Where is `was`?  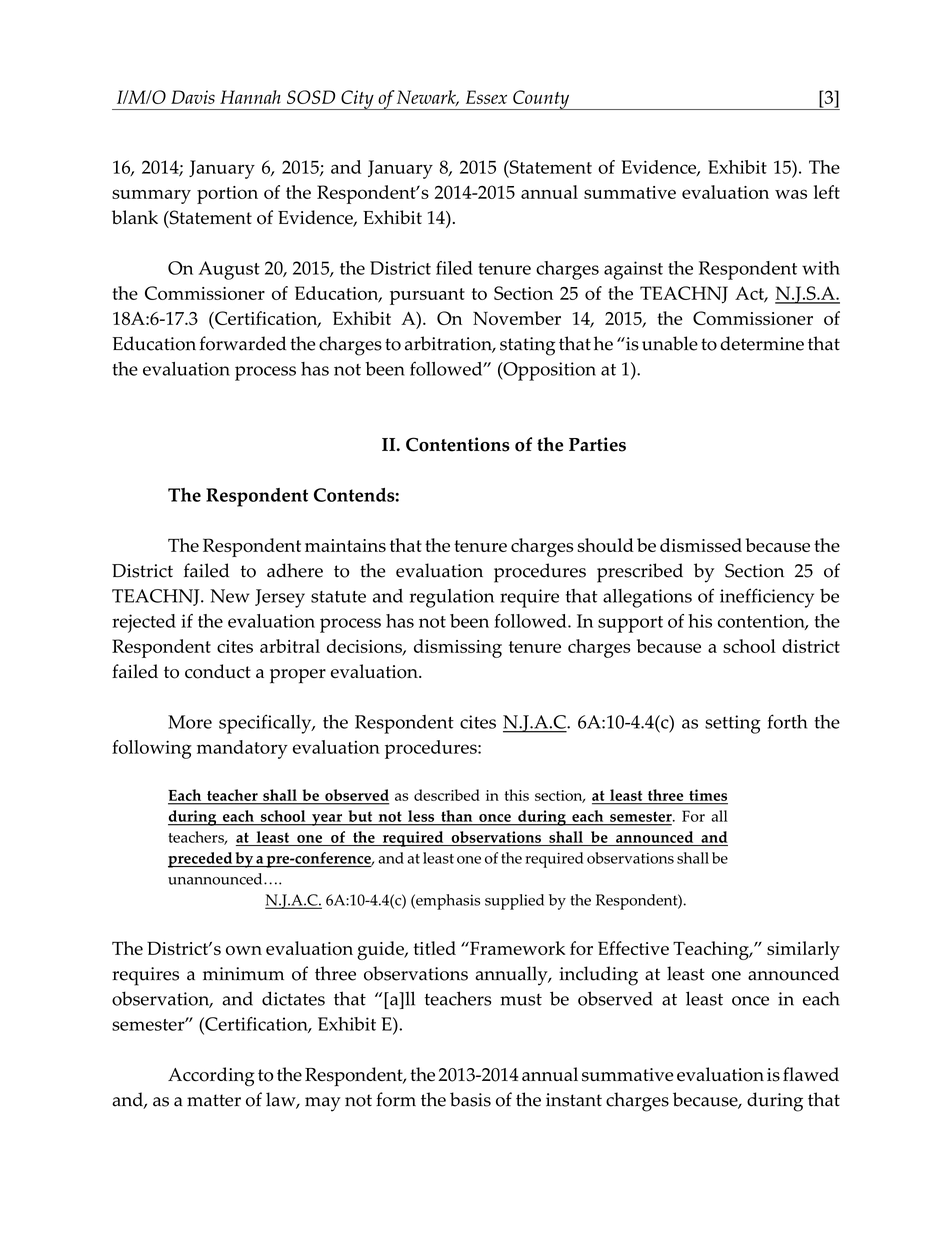 was is located at coordinates (791, 194).
